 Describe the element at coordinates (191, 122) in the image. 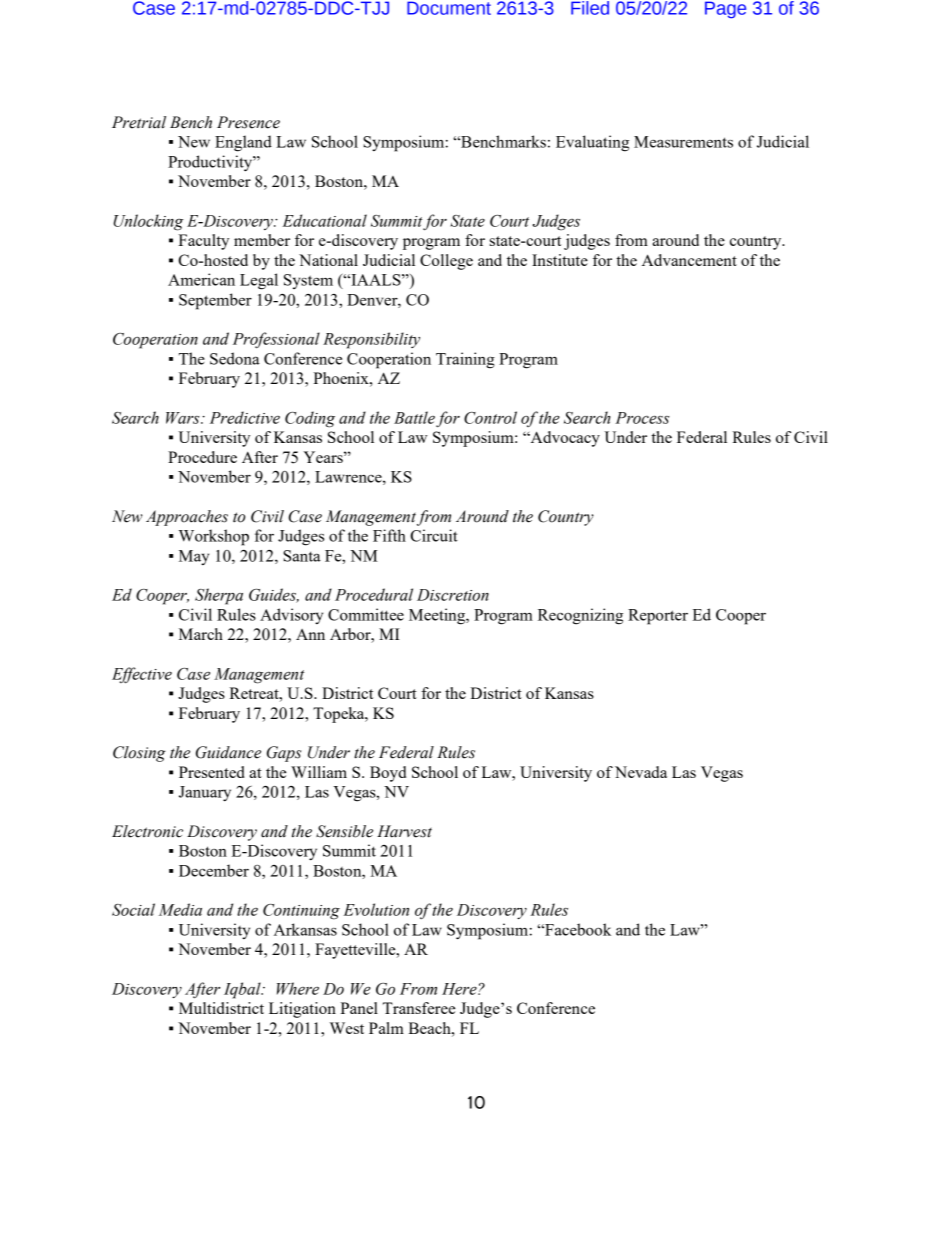

I see `Bench` at that location.
